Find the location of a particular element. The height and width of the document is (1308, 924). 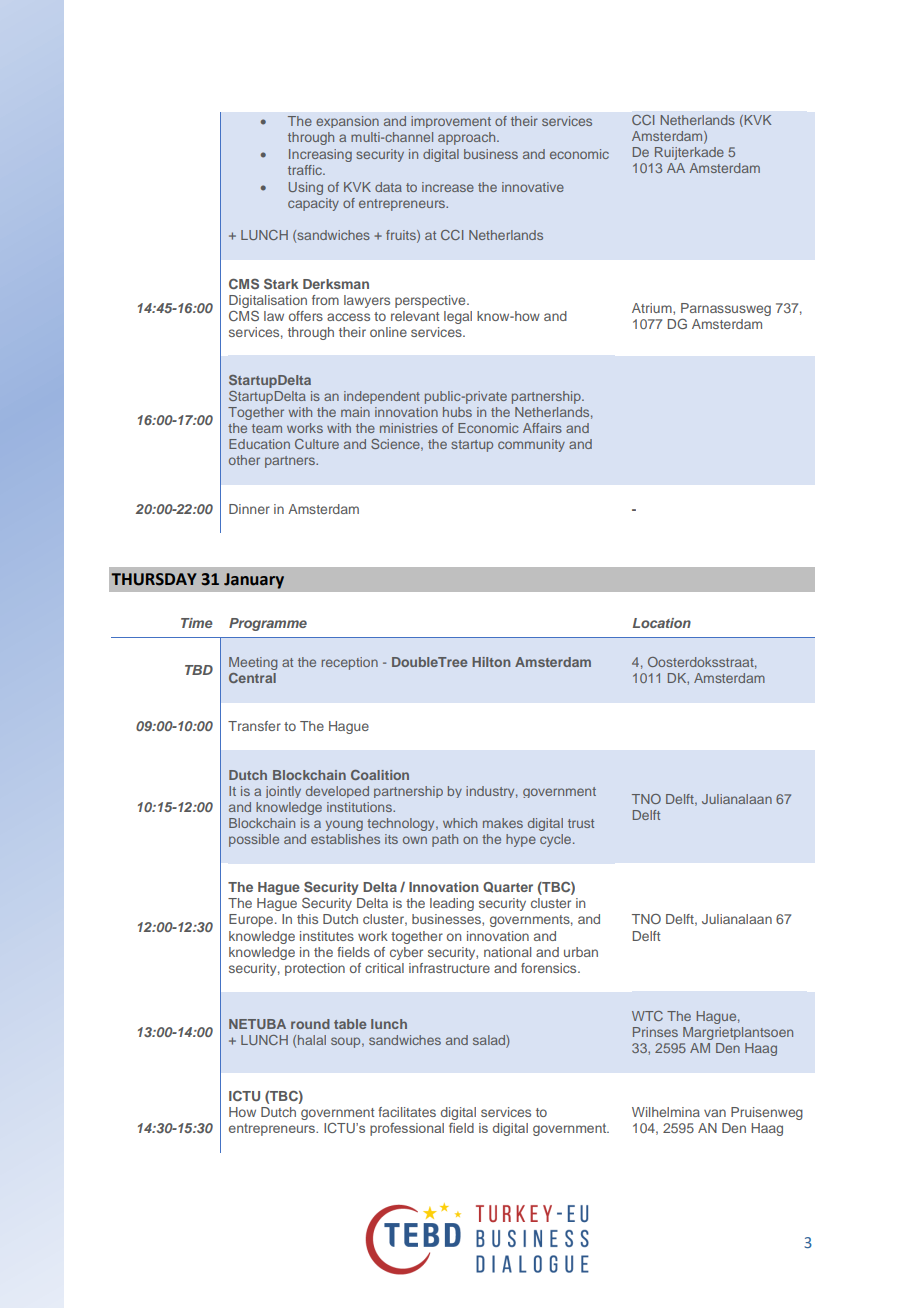

independent is located at coordinates (382, 397).
